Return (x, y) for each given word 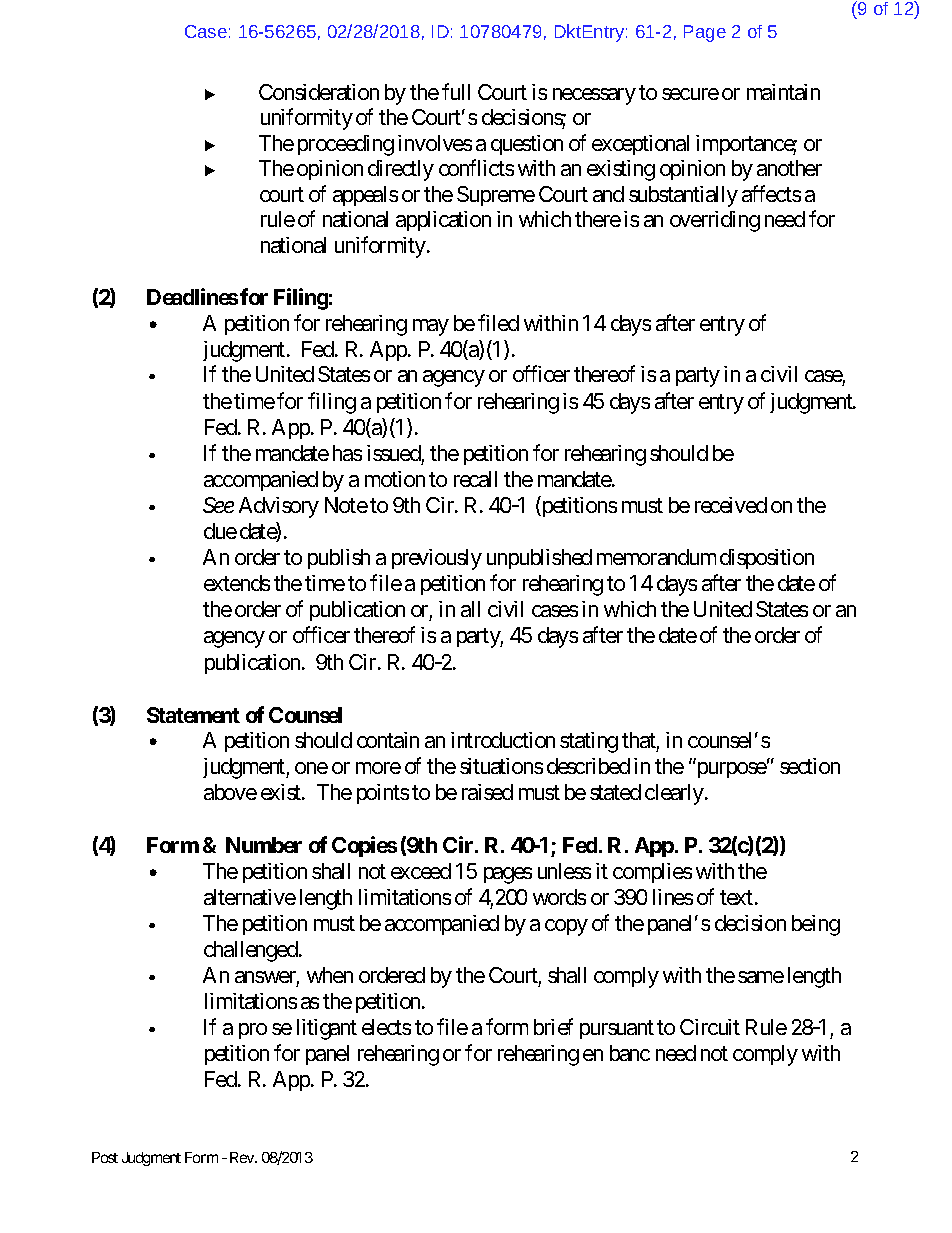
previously (437, 559)
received (731, 505)
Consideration (319, 92)
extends (237, 583)
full (456, 91)
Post (105, 1157)
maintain (783, 92)
